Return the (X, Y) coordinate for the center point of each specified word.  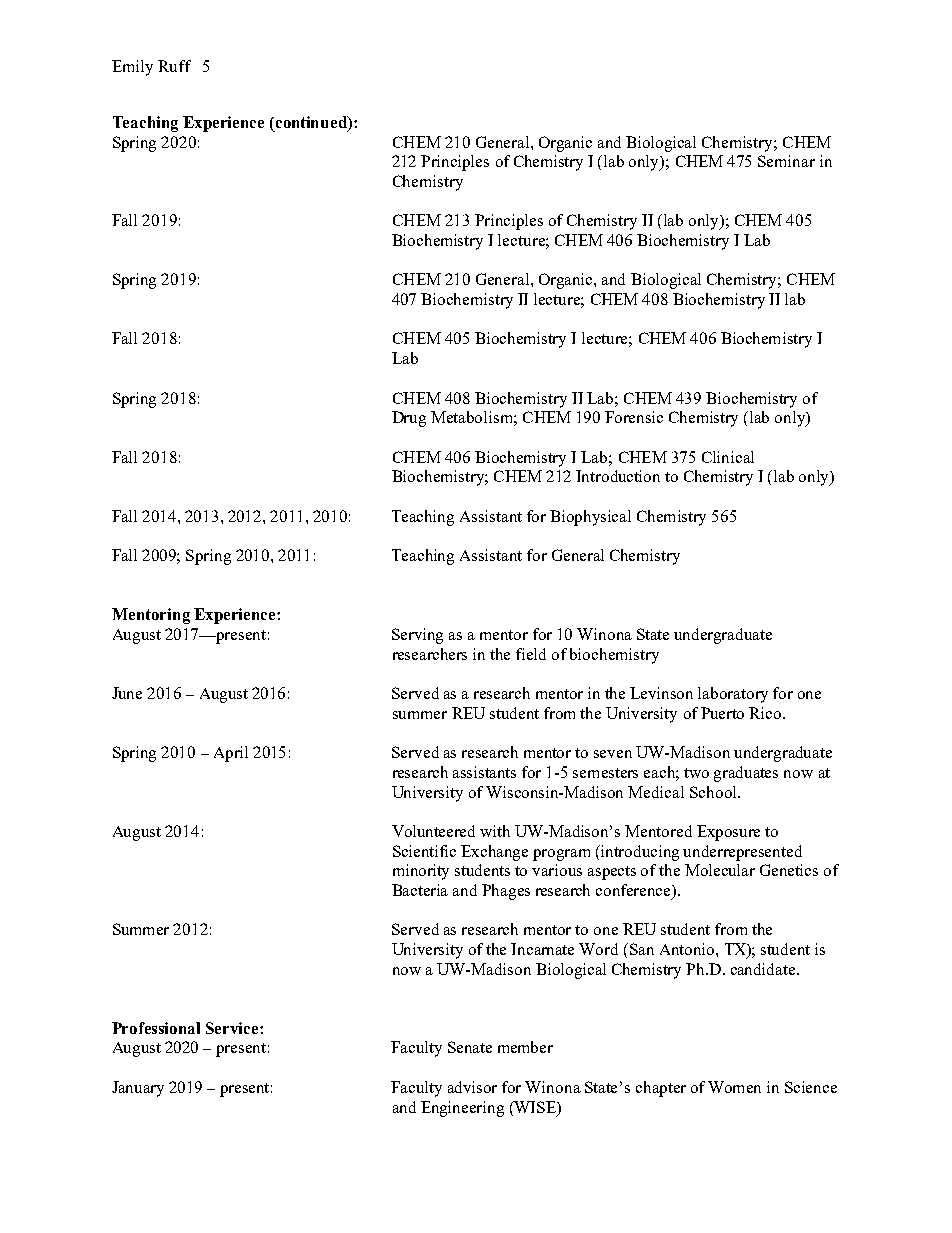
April (231, 754)
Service (233, 1028)
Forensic (634, 417)
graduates (746, 774)
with (495, 831)
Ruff (174, 66)
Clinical (728, 457)
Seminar (786, 161)
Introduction (618, 476)
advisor (472, 1087)
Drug (409, 419)
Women (734, 1087)
